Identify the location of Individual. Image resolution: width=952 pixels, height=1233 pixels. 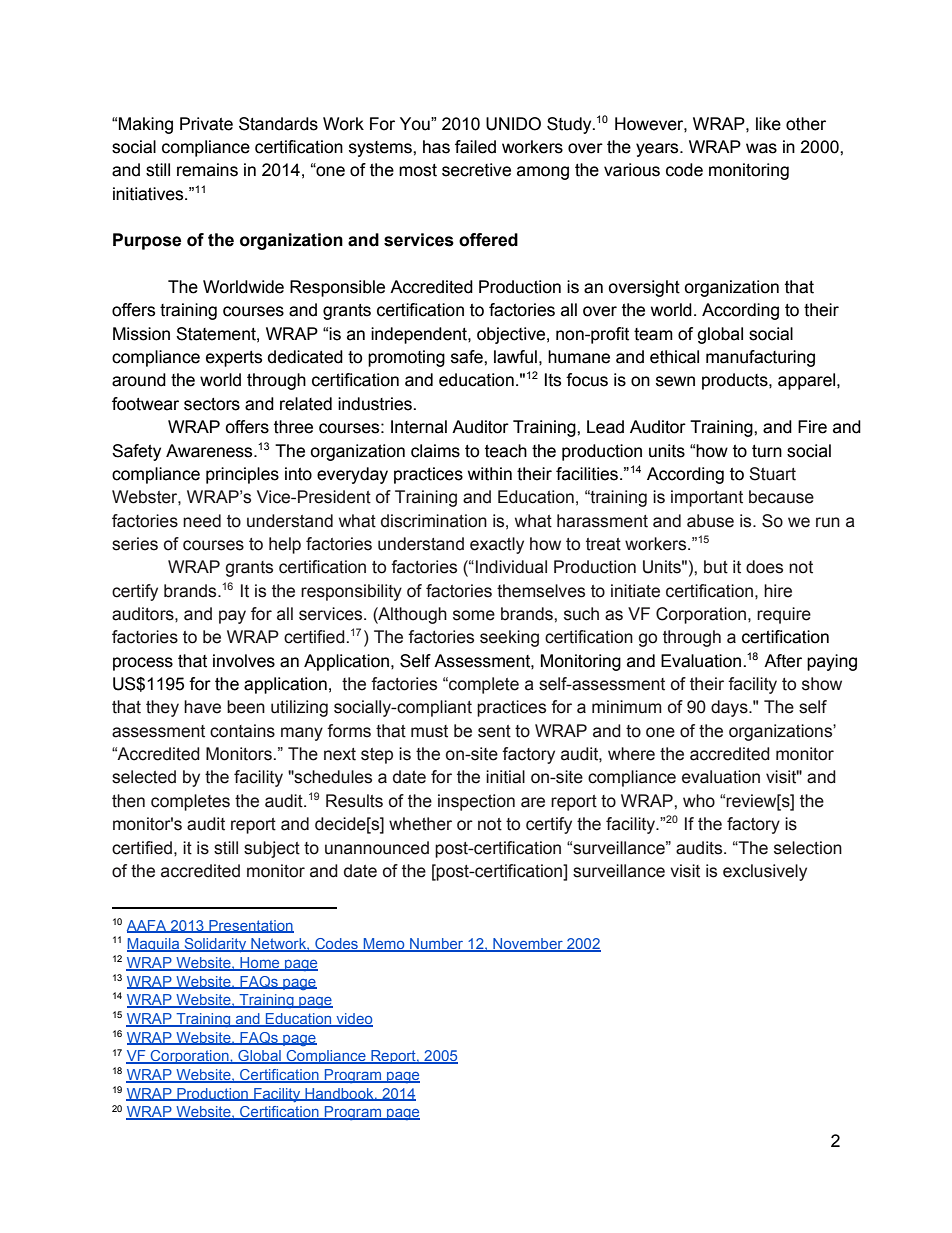
(511, 567).
